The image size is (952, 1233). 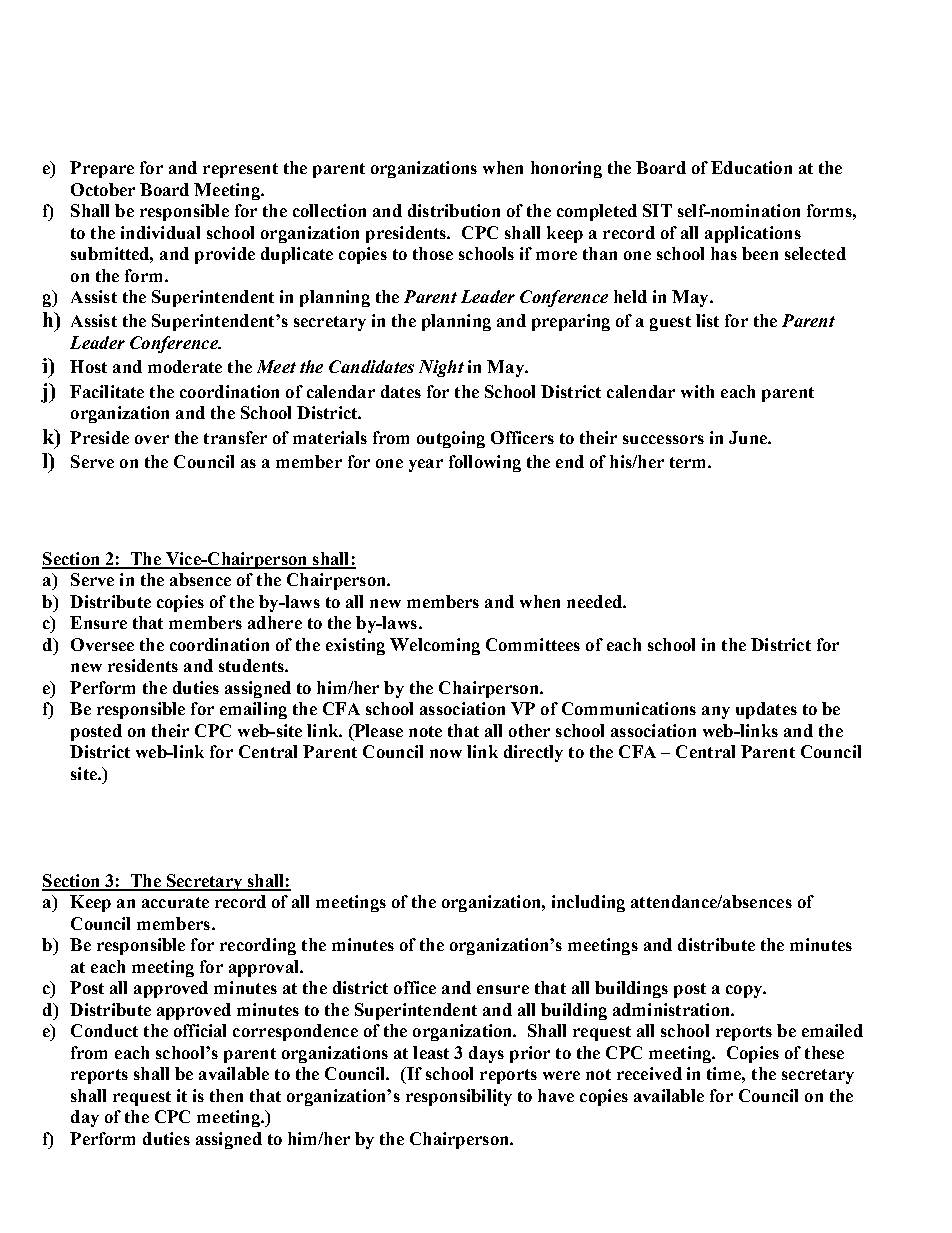 I want to click on students, so click(x=252, y=665).
